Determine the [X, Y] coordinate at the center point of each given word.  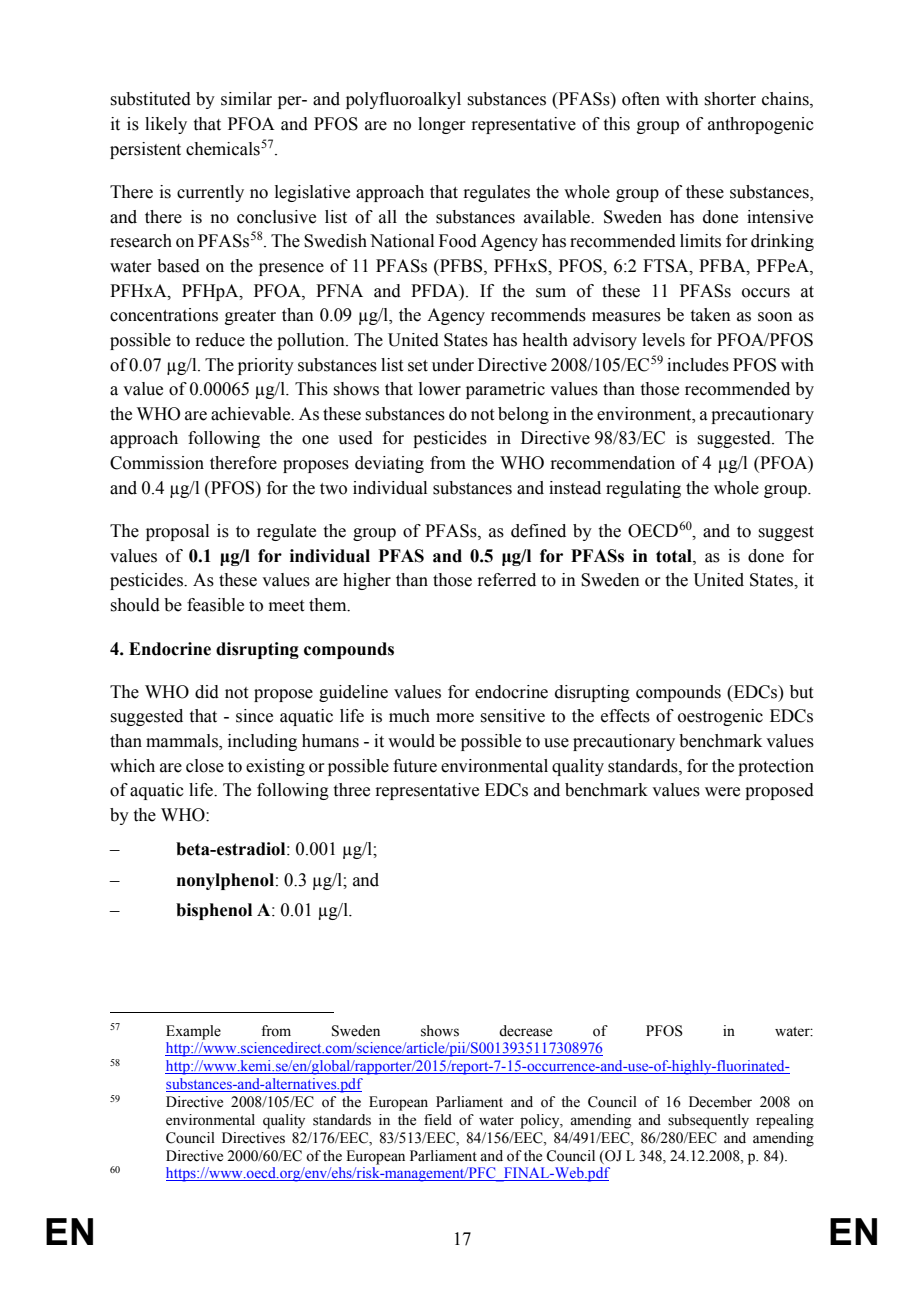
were [722, 792]
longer [442, 125]
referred [506, 580]
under [453, 365]
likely [166, 125]
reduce [220, 340]
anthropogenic [761, 125]
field [438, 1120]
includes [698, 365]
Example [193, 1032]
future [415, 766]
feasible [215, 605]
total [675, 556]
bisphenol [214, 911]
